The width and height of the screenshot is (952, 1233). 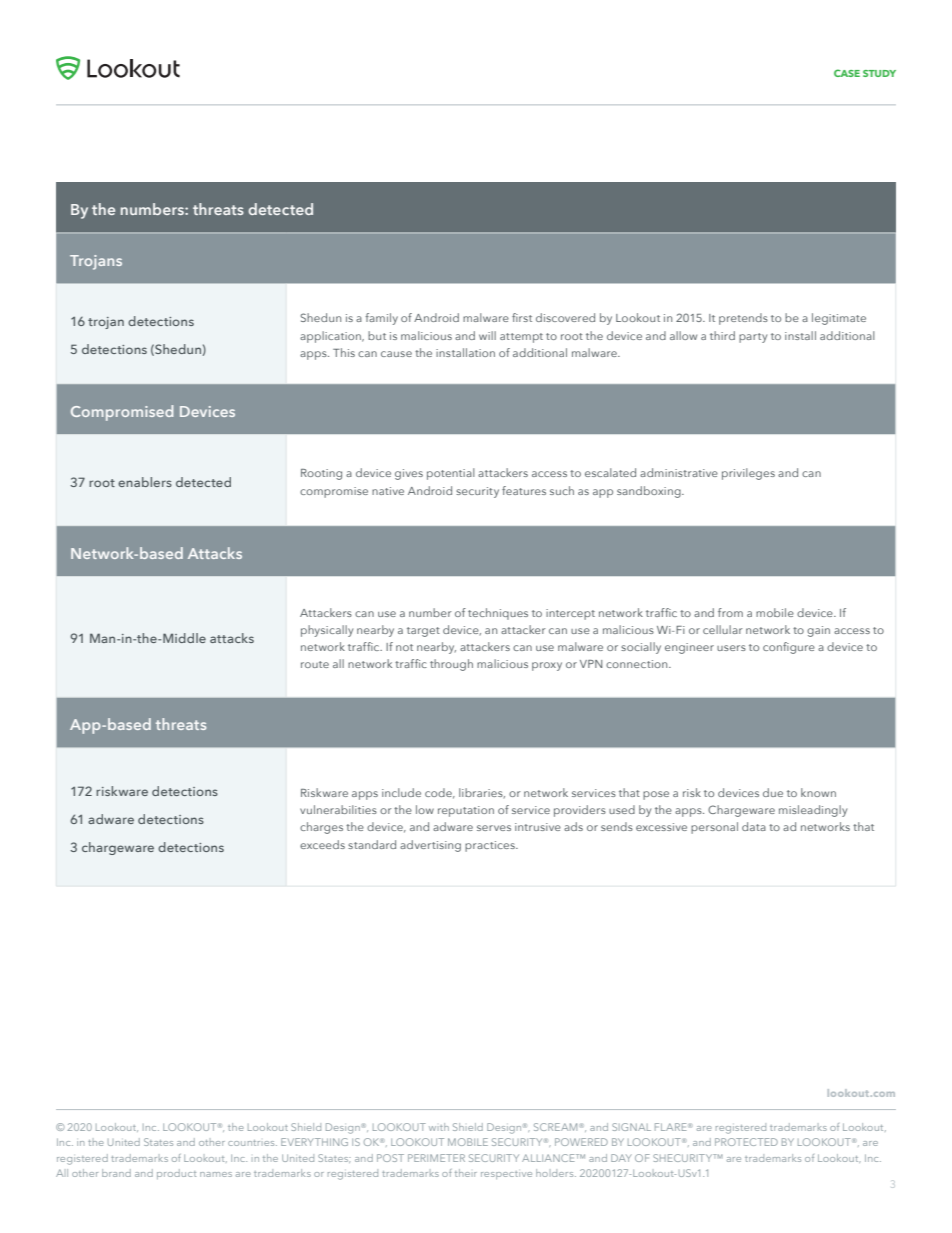 What do you see at coordinates (746, 1142) in the screenshot?
I see `PROTECTED` at bounding box center [746, 1142].
